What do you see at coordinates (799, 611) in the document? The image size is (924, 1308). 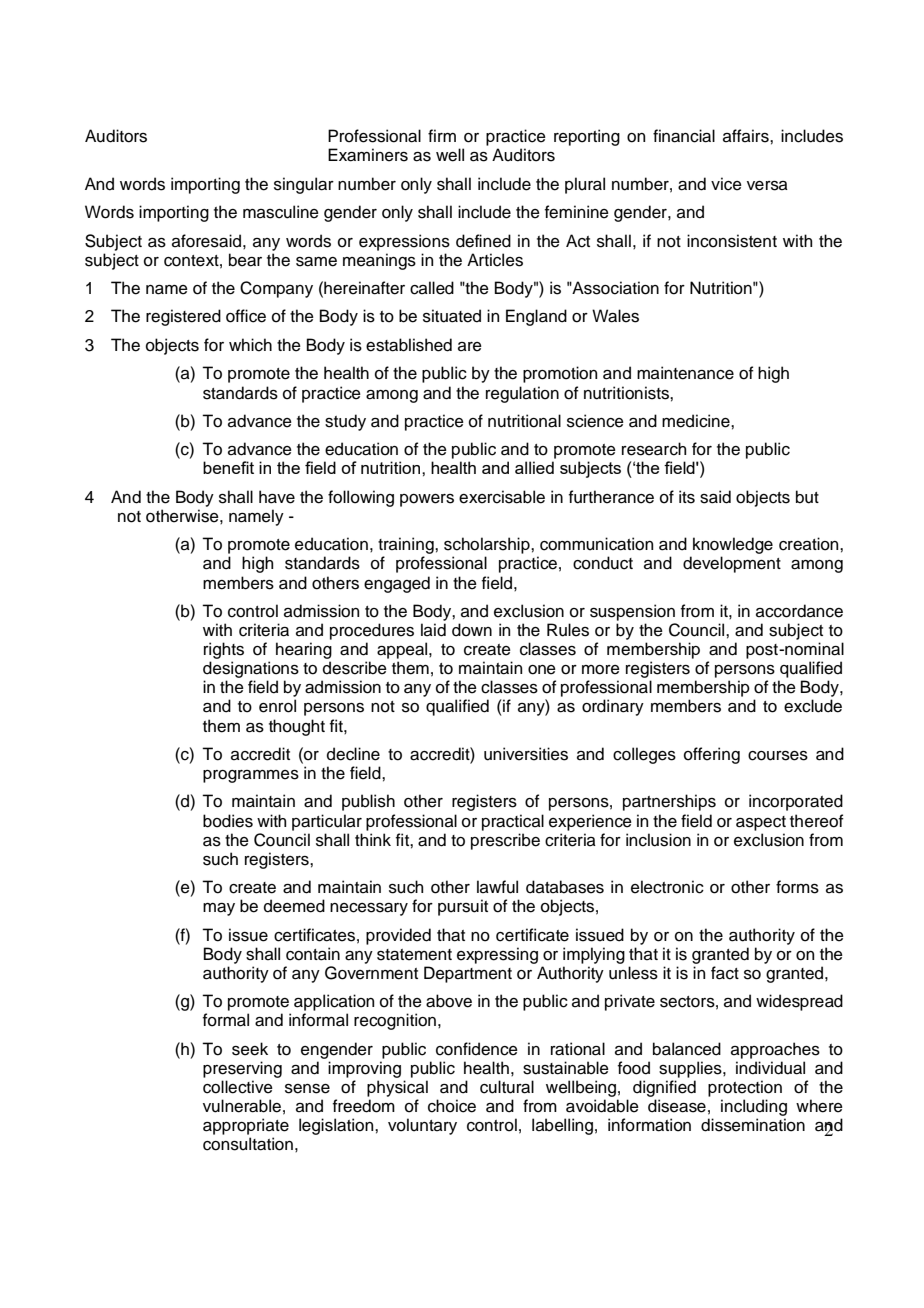 I see `accordance` at bounding box center [799, 611].
